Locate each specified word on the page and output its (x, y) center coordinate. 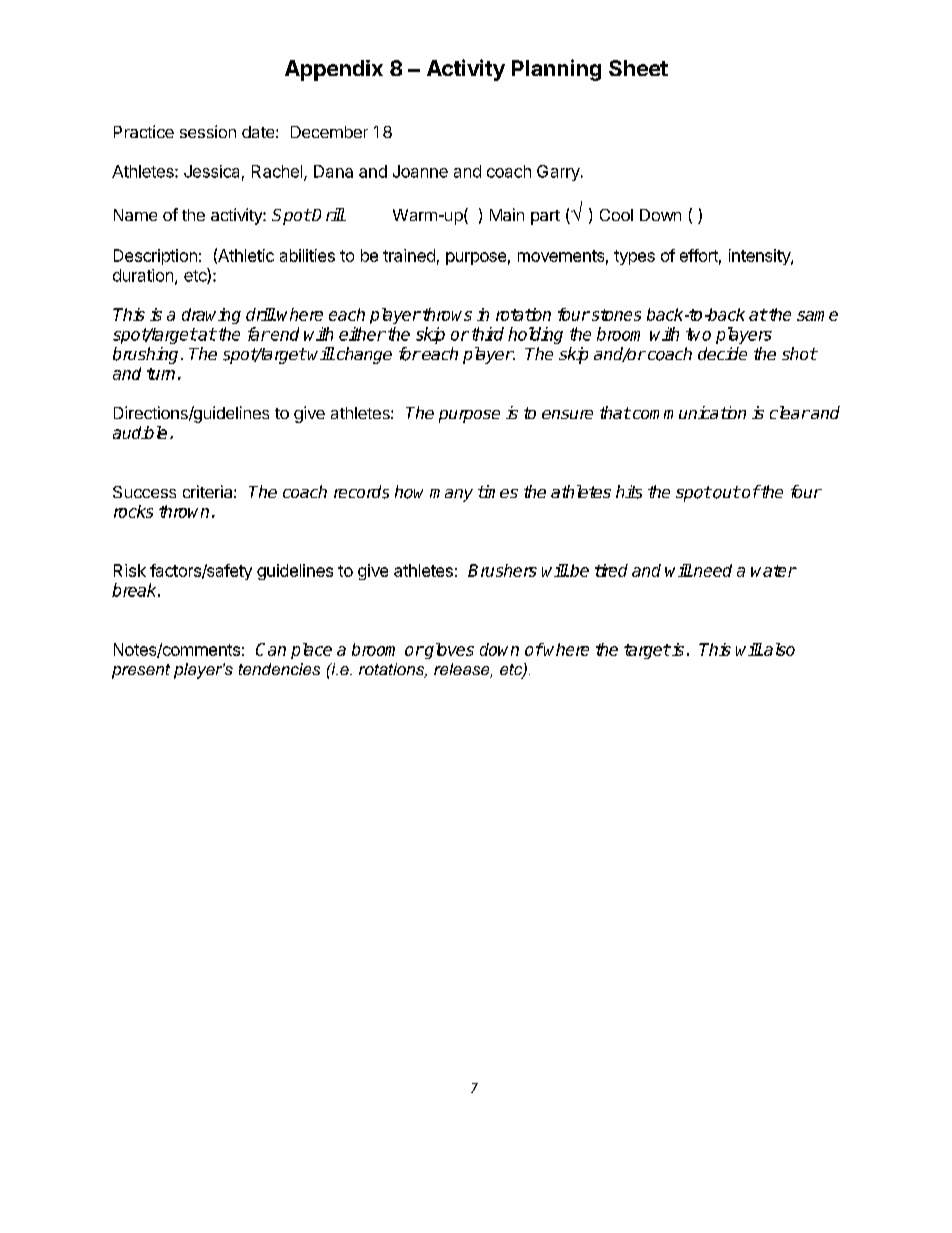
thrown (184, 511)
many (451, 495)
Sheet (638, 68)
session (208, 131)
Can (271, 649)
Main (507, 214)
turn (161, 374)
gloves (448, 651)
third (488, 334)
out (725, 492)
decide (722, 353)
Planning (556, 70)
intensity (760, 257)
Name (135, 215)
